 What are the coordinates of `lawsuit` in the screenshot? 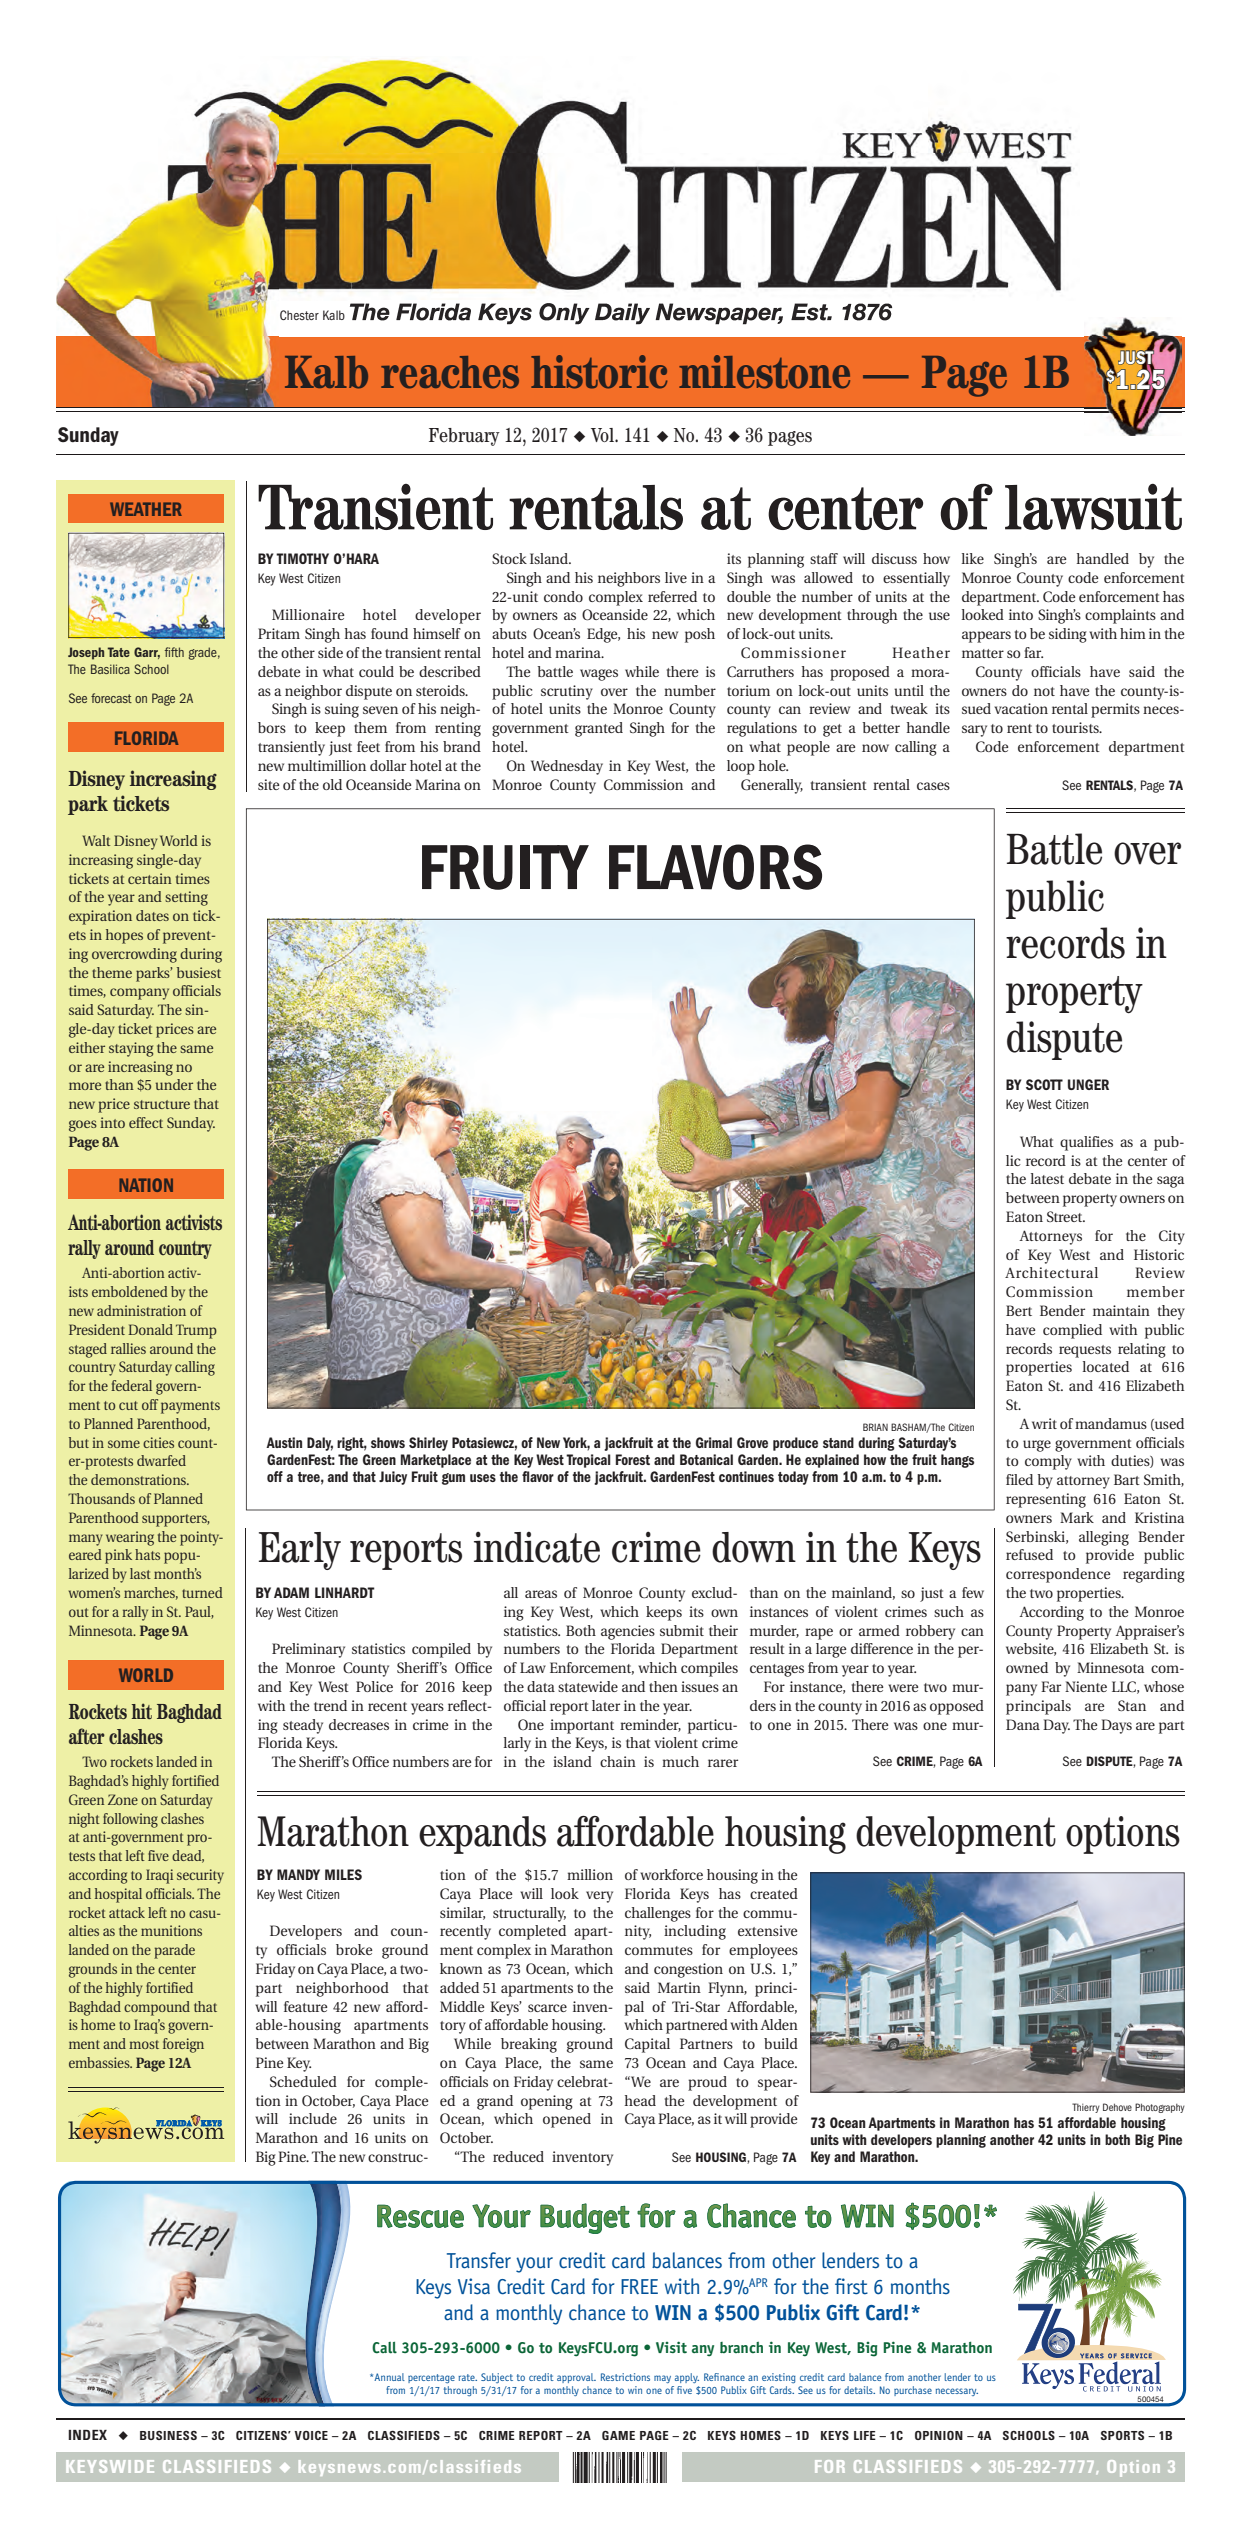 It's located at (1093, 507).
